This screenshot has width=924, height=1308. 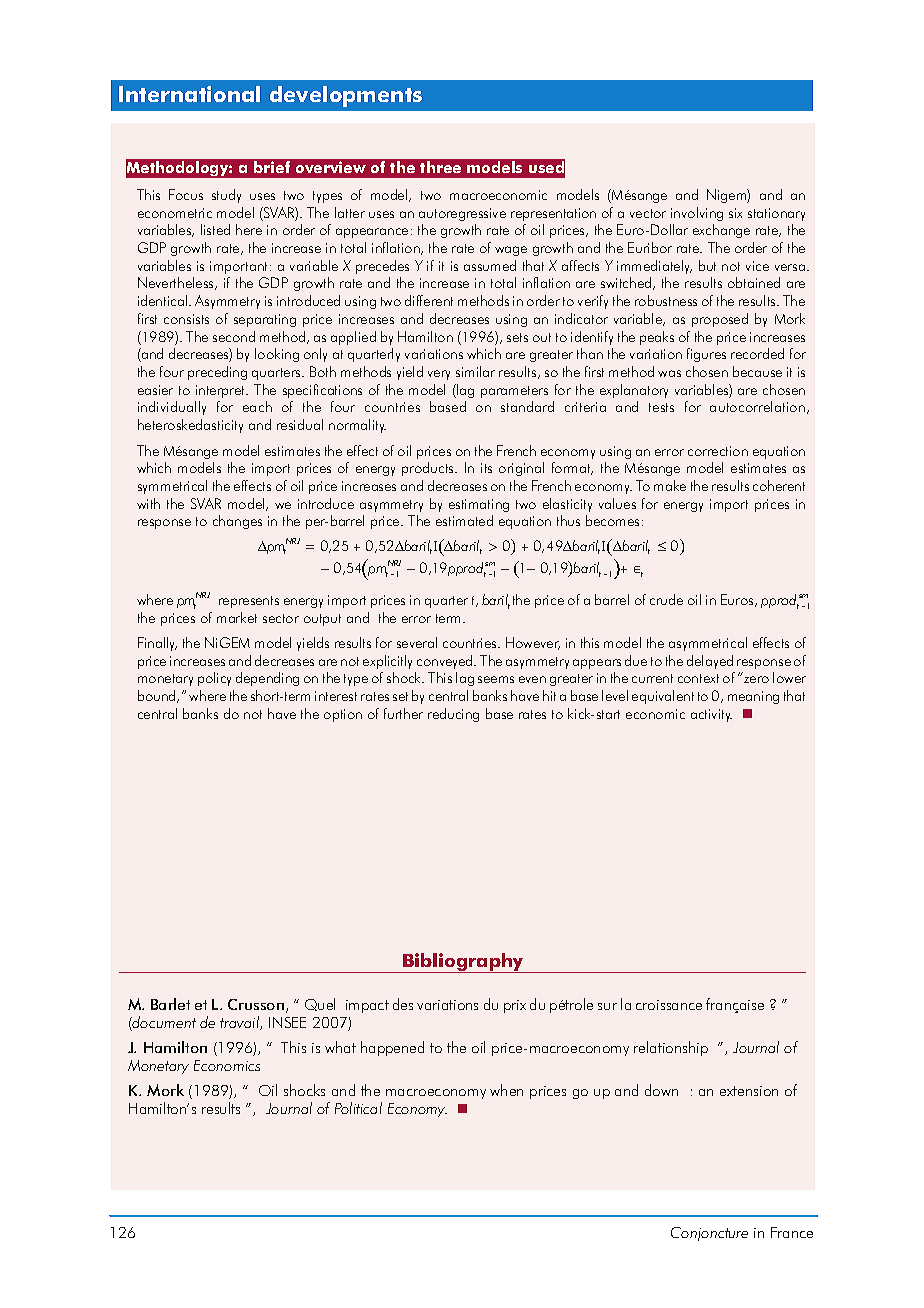 I want to click on document, so click(x=163, y=1023).
